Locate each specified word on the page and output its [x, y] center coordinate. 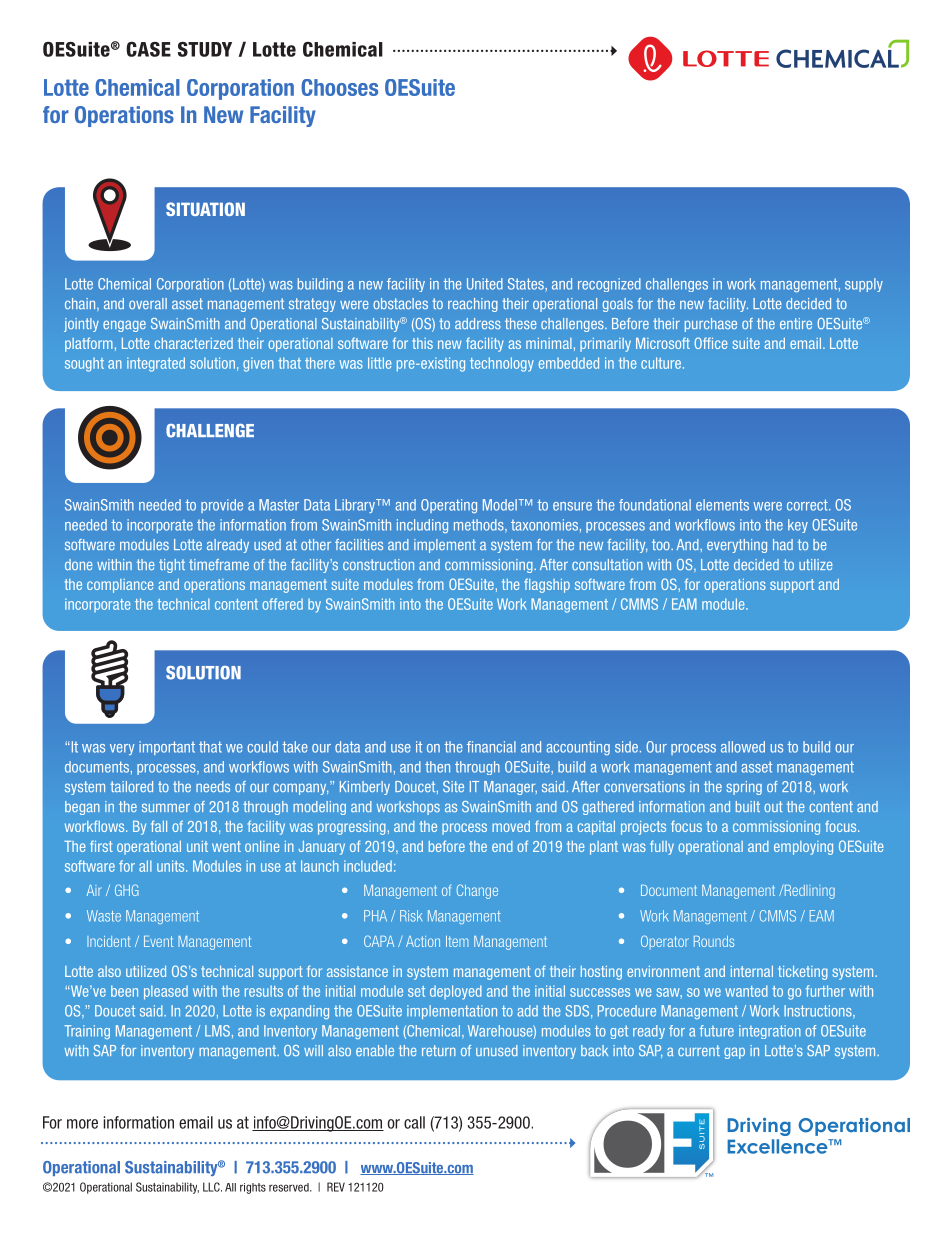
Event [158, 941]
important [167, 748]
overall [148, 303]
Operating [449, 506]
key [798, 526]
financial [491, 747]
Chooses [339, 87]
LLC [212, 1187]
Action [423, 941]
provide [222, 506]
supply [864, 285]
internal [752, 971]
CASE [148, 49]
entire [796, 323]
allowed [743, 747]
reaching [473, 305]
